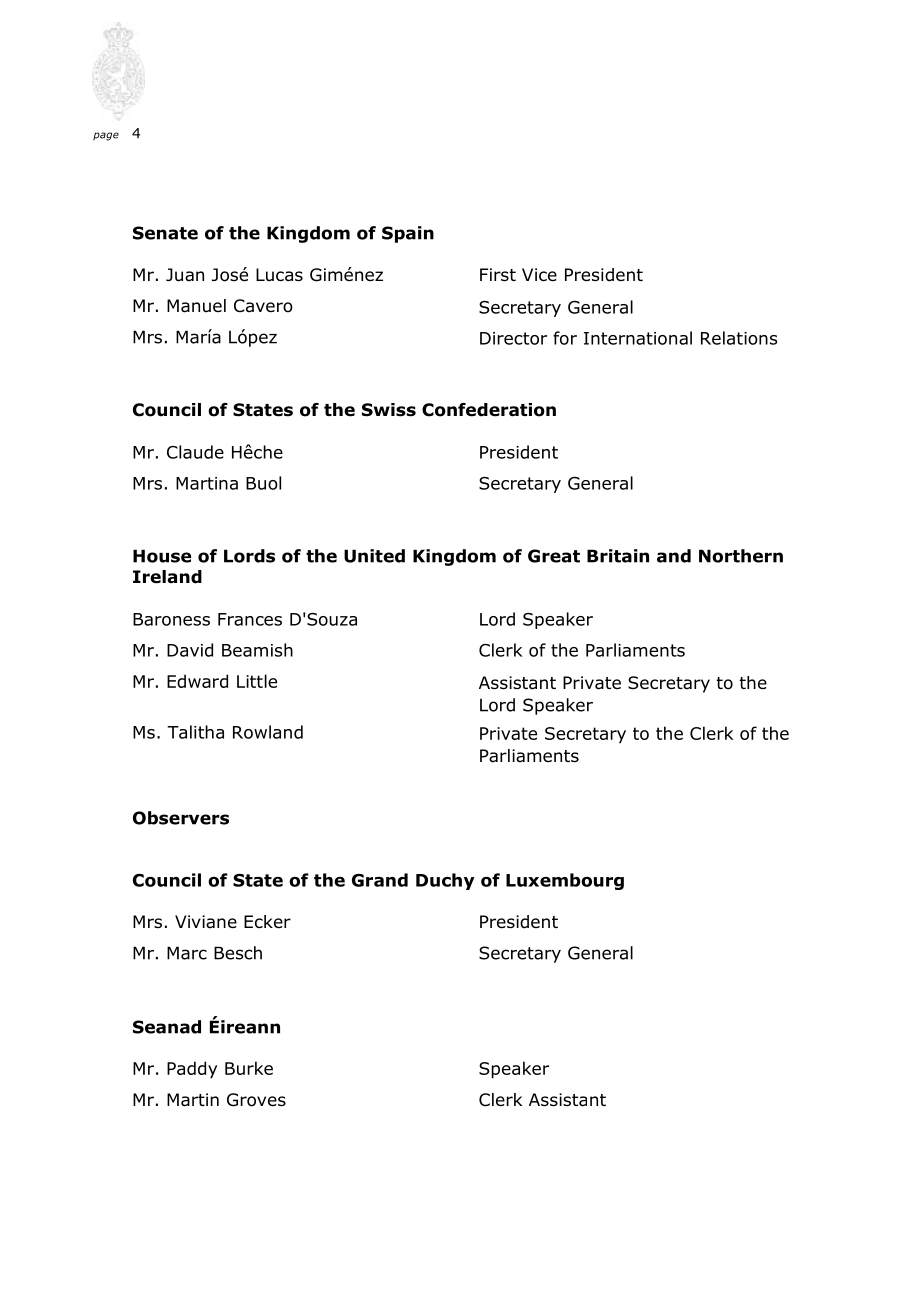  Describe the element at coordinates (741, 556) in the document. I see `Northern` at that location.
